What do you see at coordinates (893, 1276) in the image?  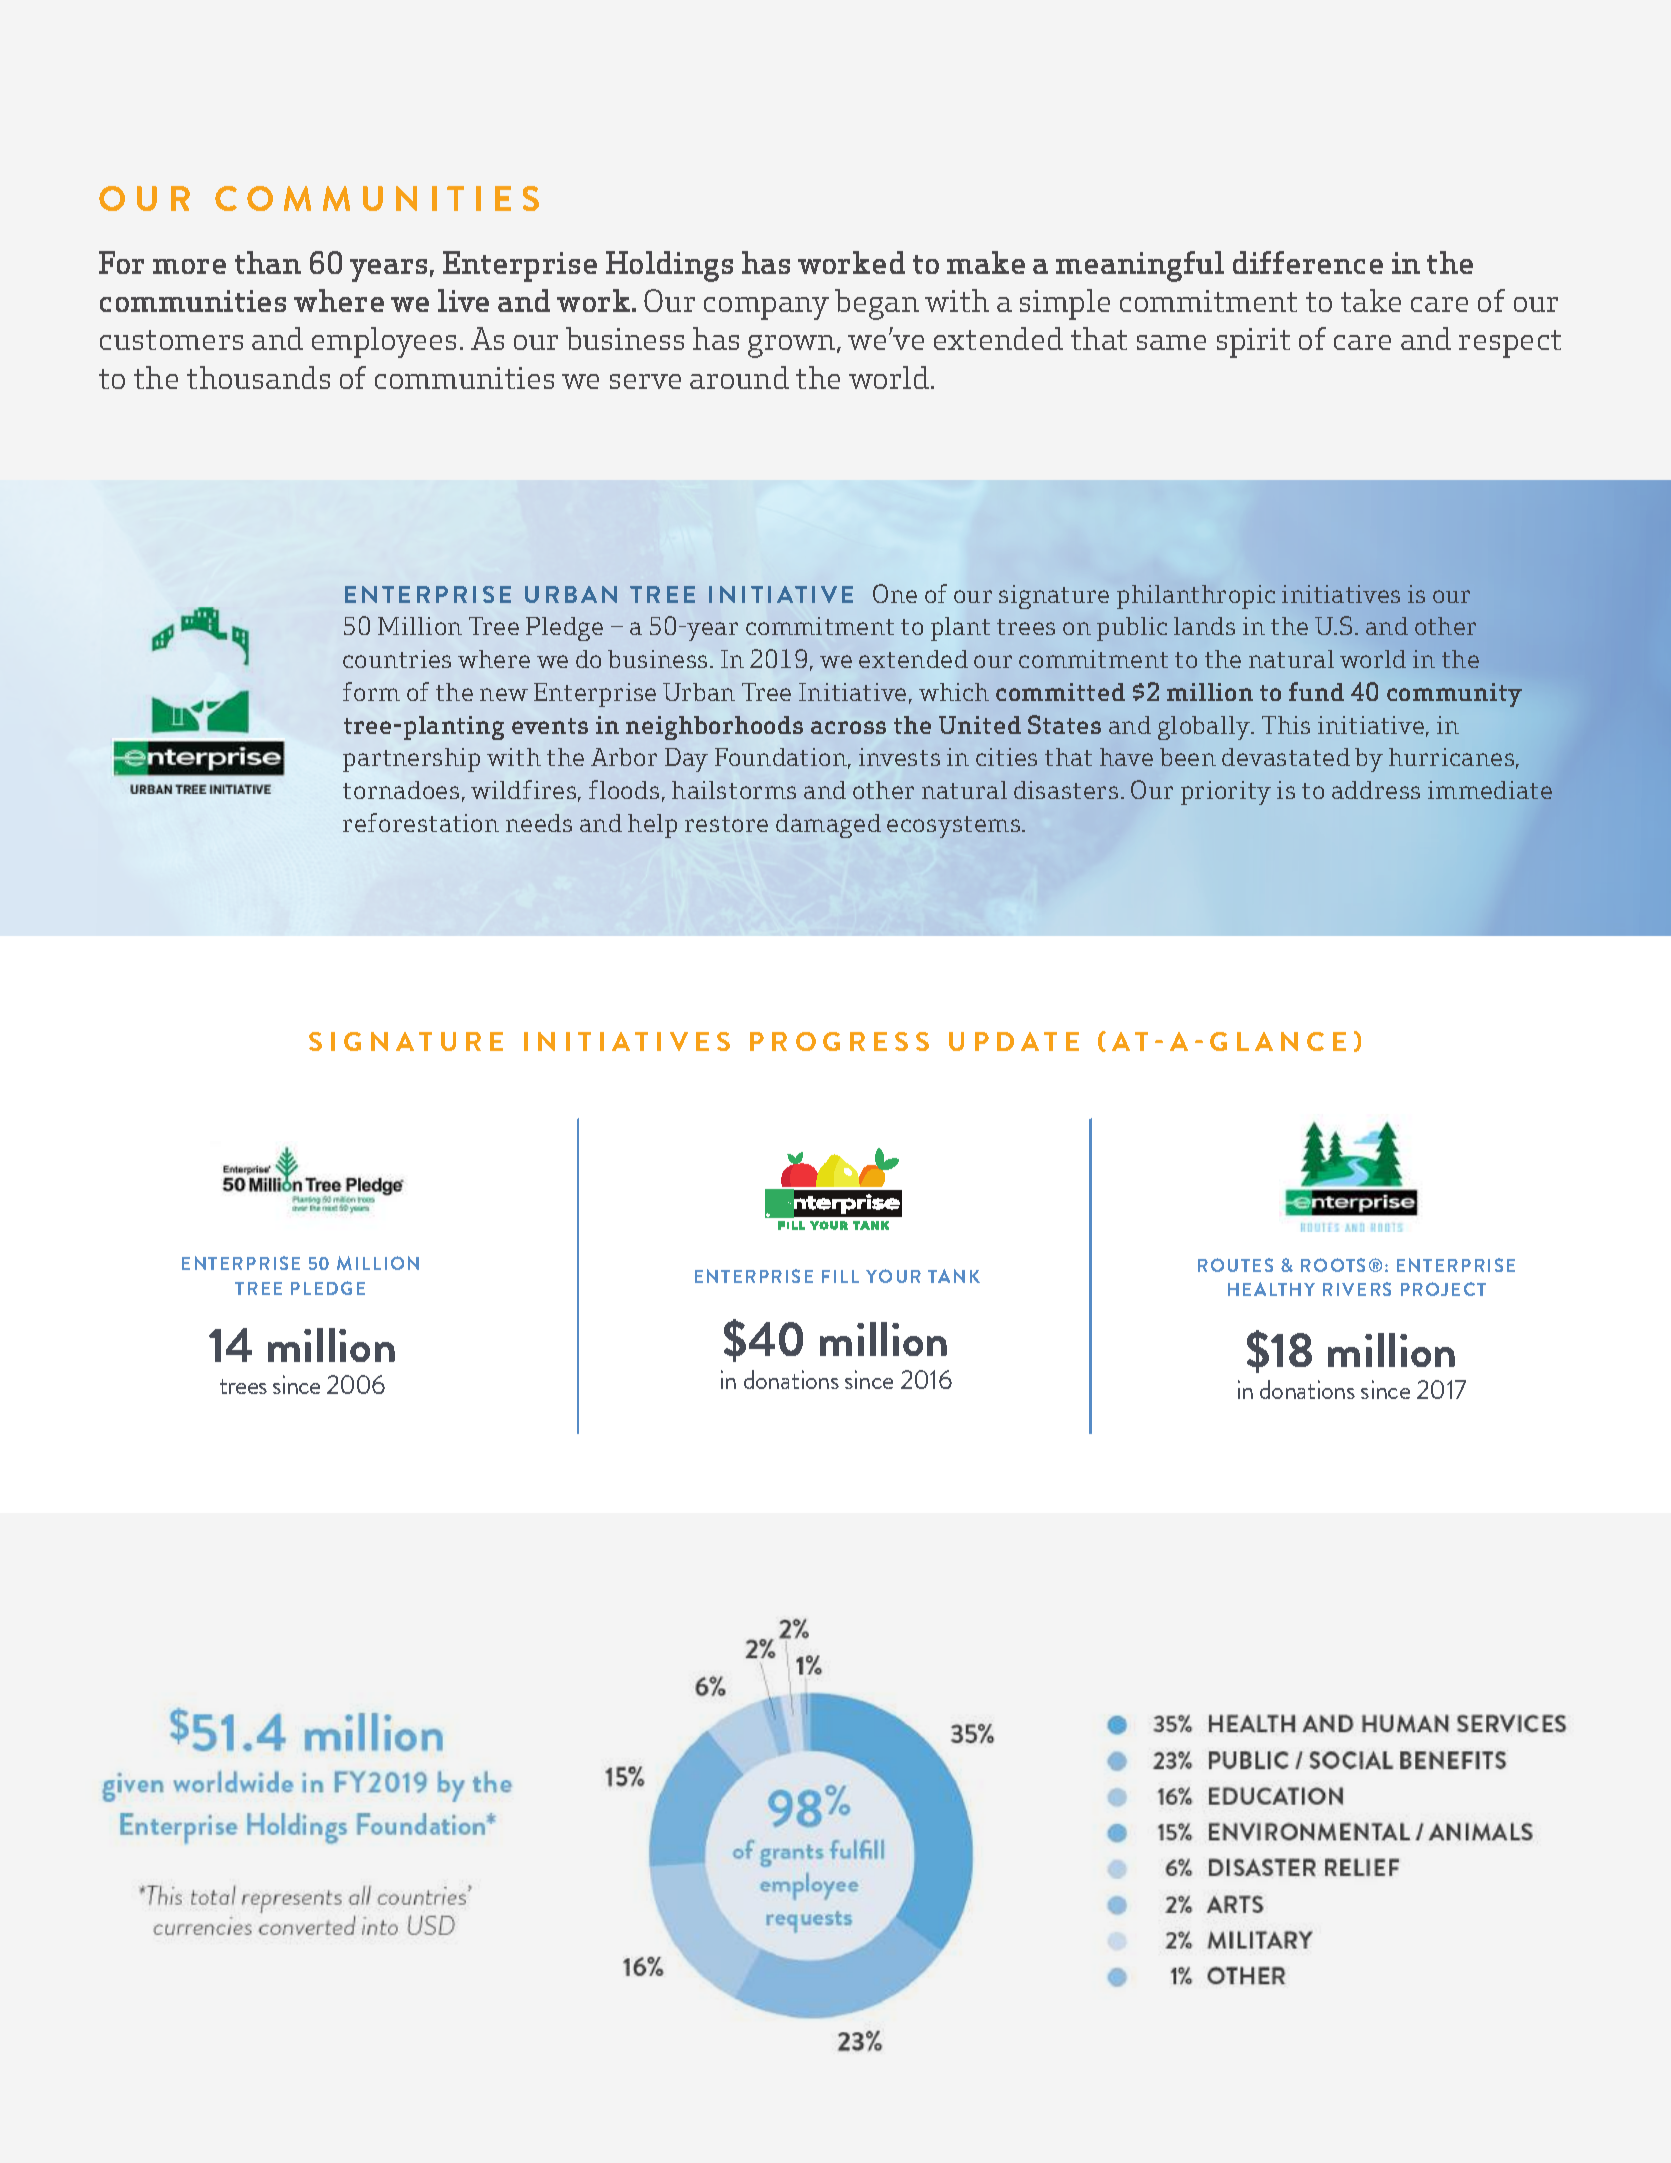 I see `YOUR` at bounding box center [893, 1276].
